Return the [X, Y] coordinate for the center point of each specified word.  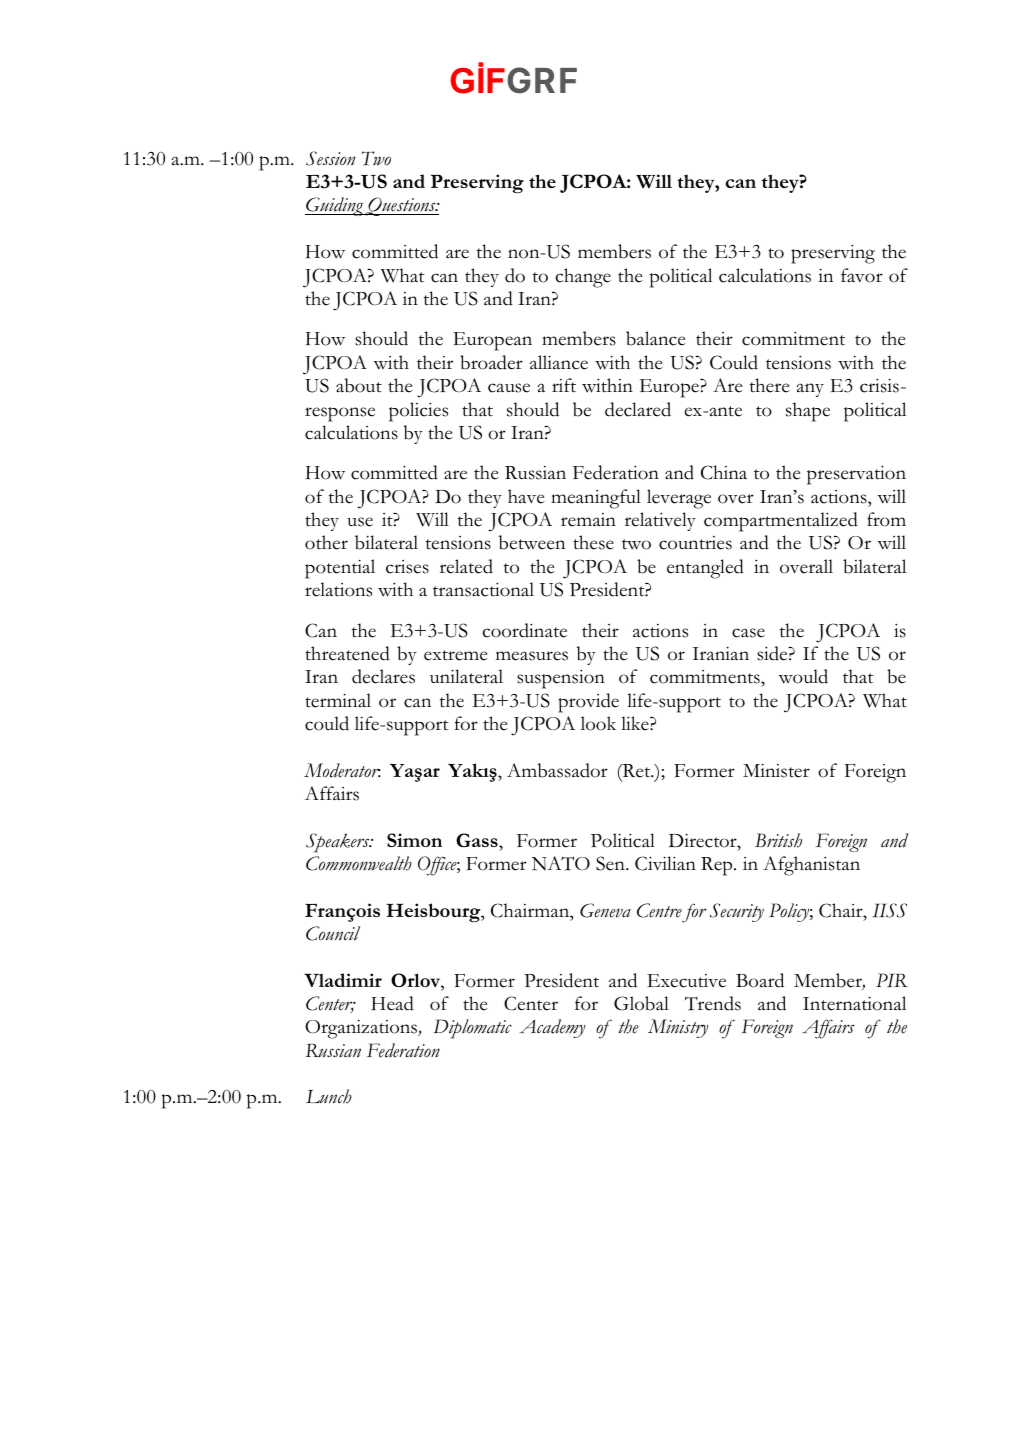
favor [862, 275]
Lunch [329, 1096]
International [854, 1003]
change [583, 278]
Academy [553, 1028]
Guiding [335, 206]
